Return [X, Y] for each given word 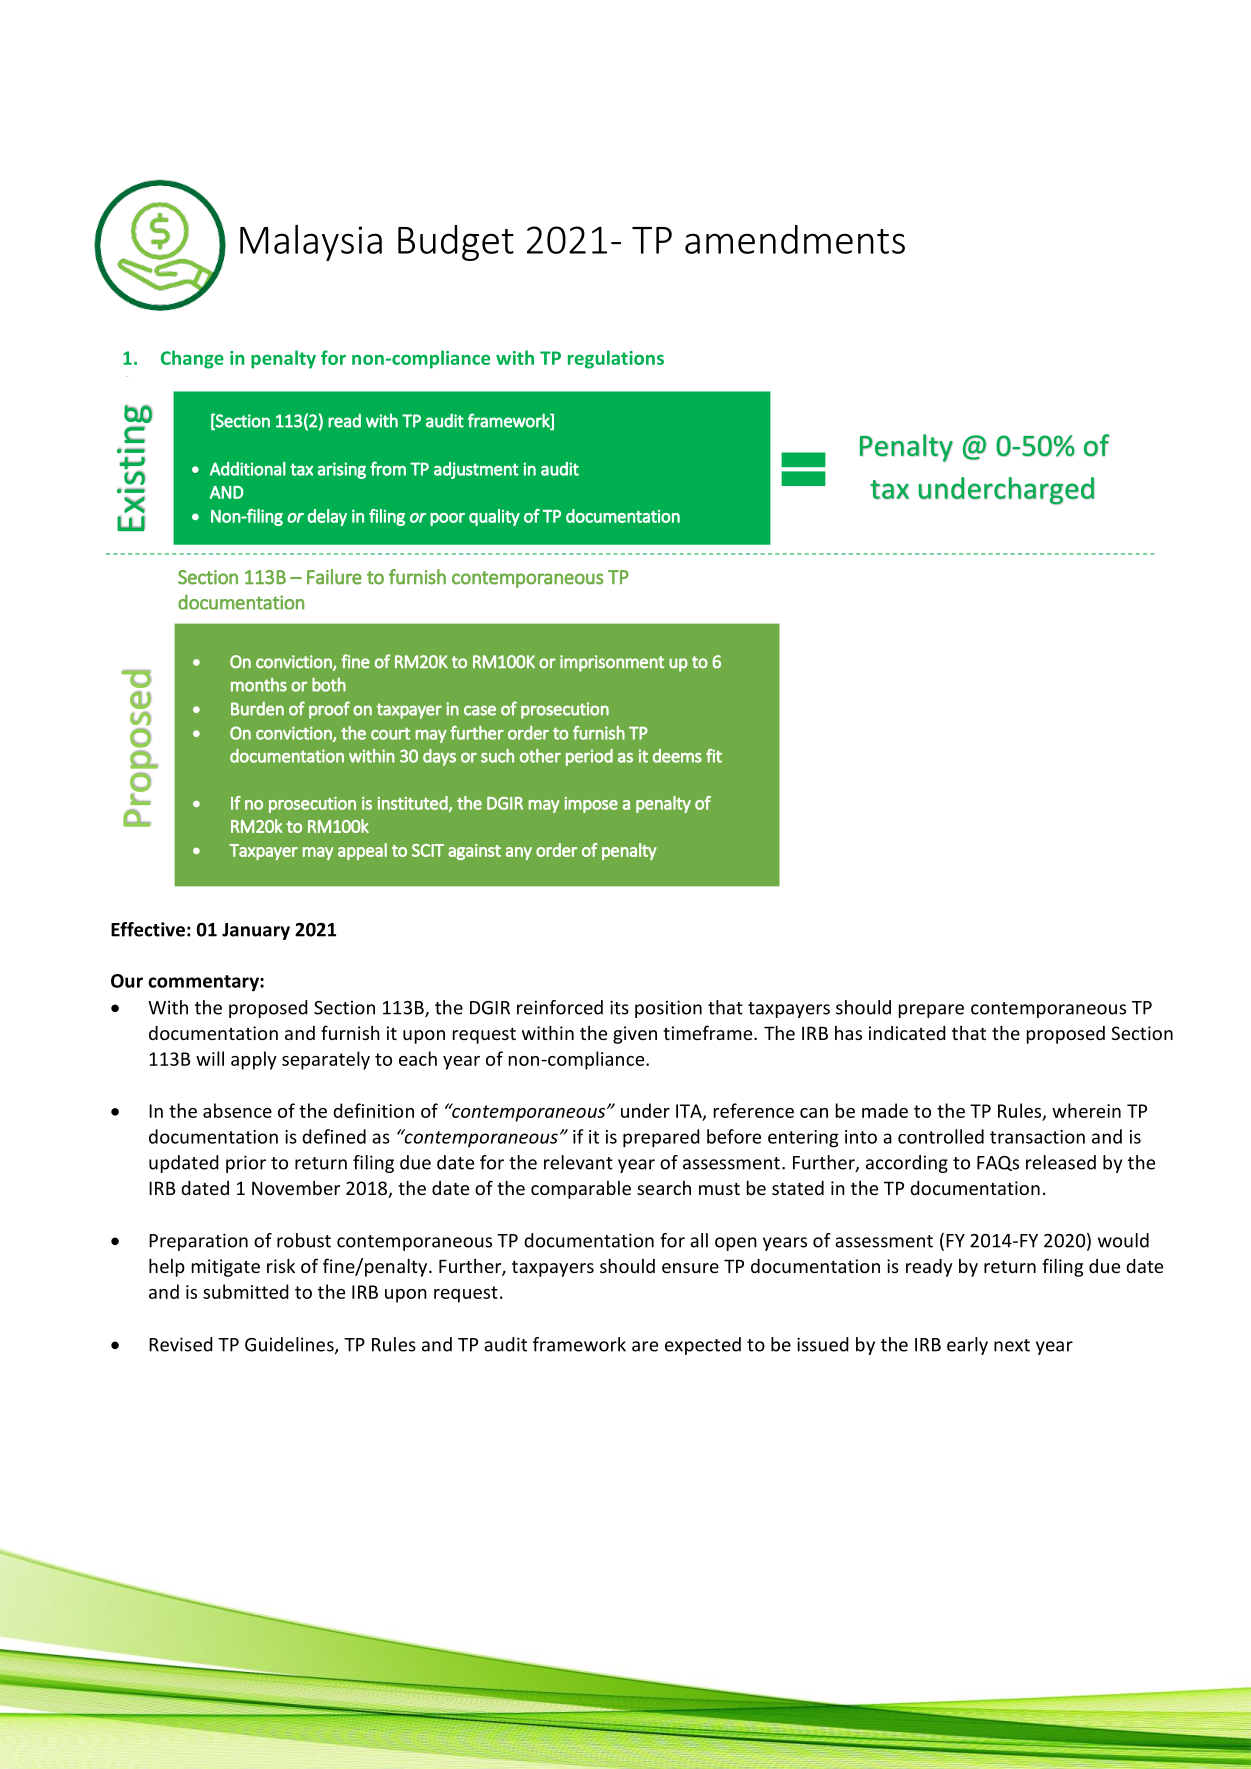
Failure [334, 577]
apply [254, 1060]
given [635, 1035]
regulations [616, 359]
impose [591, 805]
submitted [246, 1291]
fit [714, 756]
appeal [362, 851]
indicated [907, 1033]
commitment [661, 563]
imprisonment [612, 663]
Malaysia [311, 243]
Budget [456, 243]
